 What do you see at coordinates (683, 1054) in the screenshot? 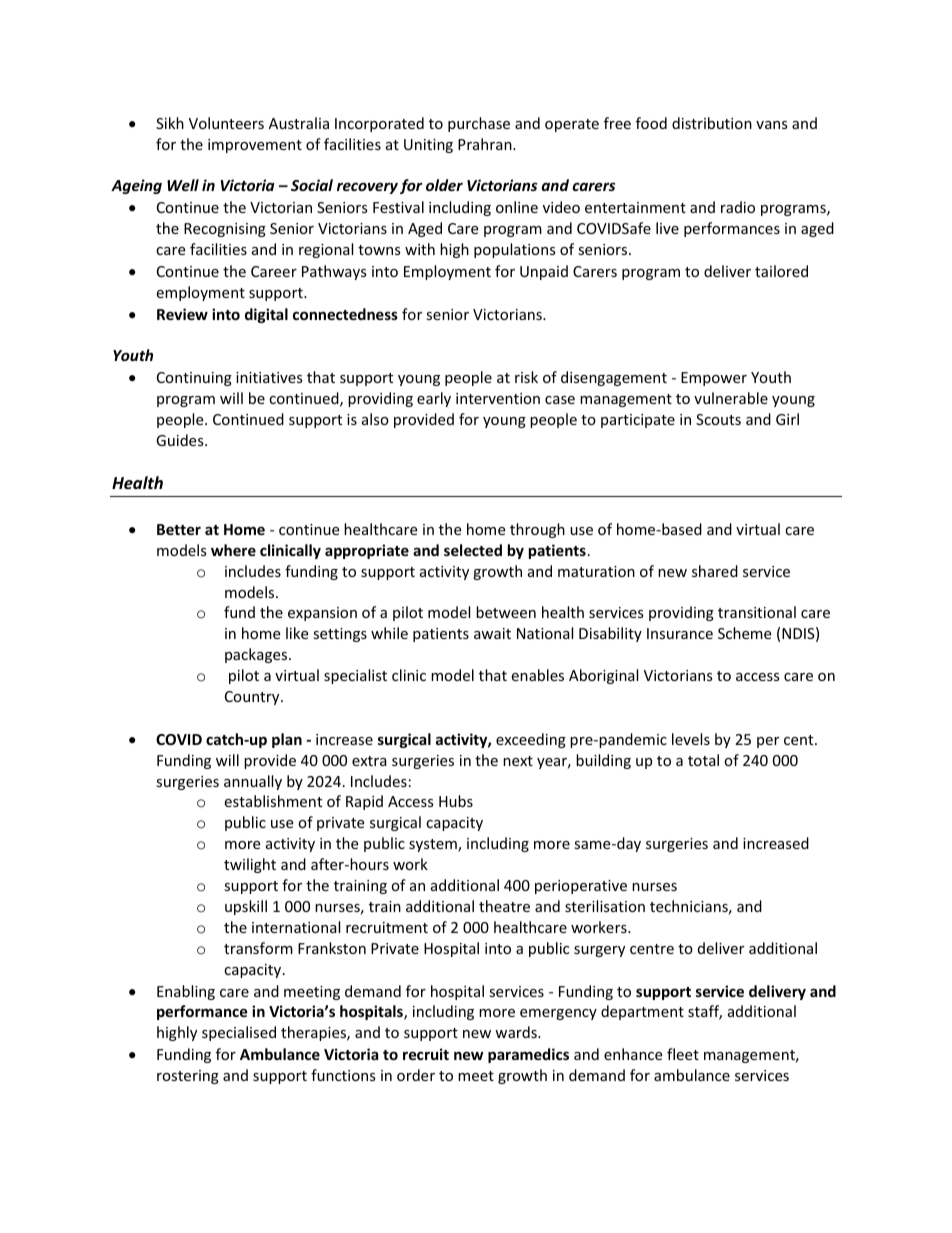
I see `fleet` at bounding box center [683, 1054].
